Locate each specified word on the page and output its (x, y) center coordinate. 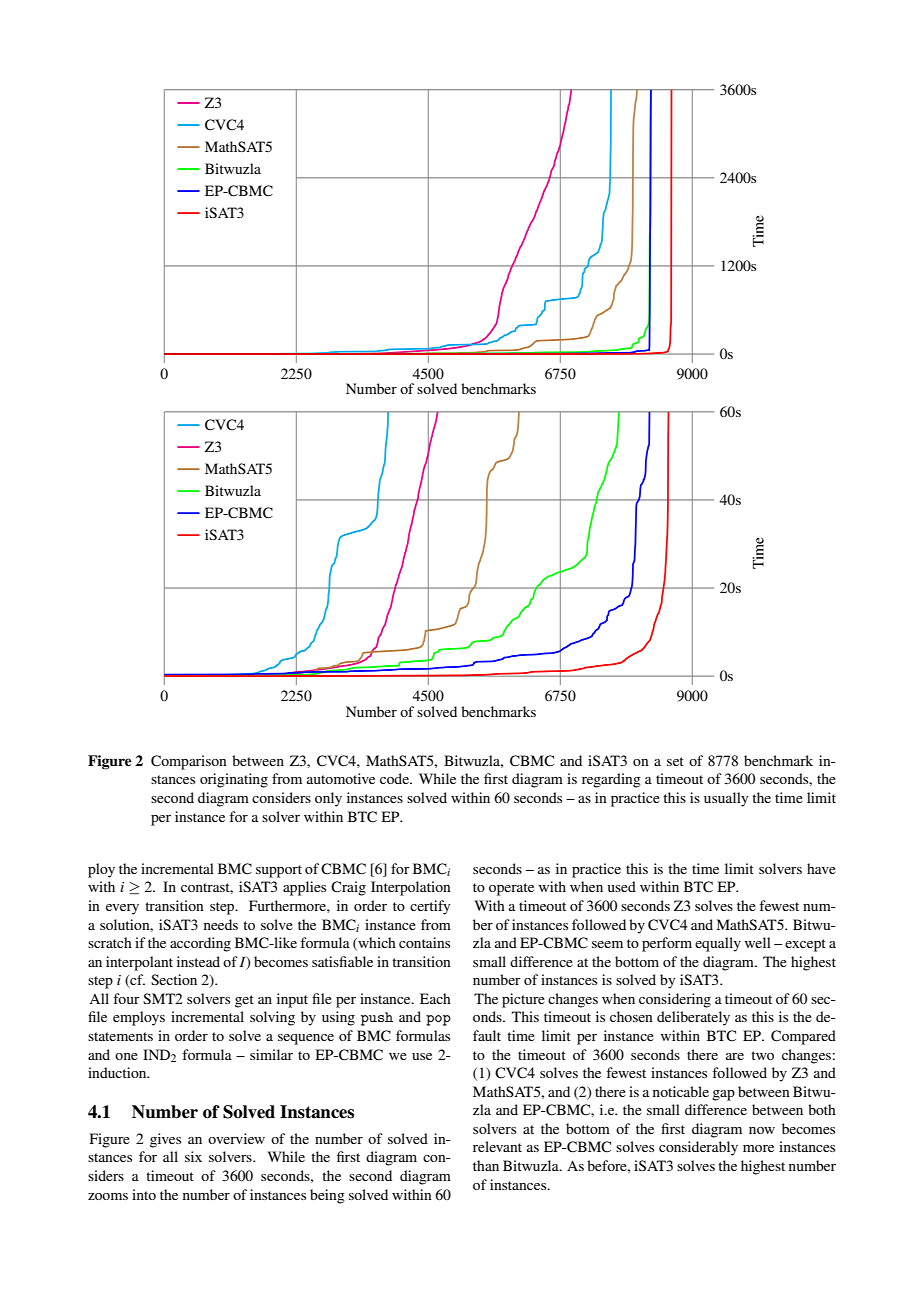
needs (221, 924)
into (144, 1194)
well (758, 942)
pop (438, 1020)
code (395, 778)
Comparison (189, 762)
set (675, 761)
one (126, 1056)
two (762, 1055)
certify (430, 907)
